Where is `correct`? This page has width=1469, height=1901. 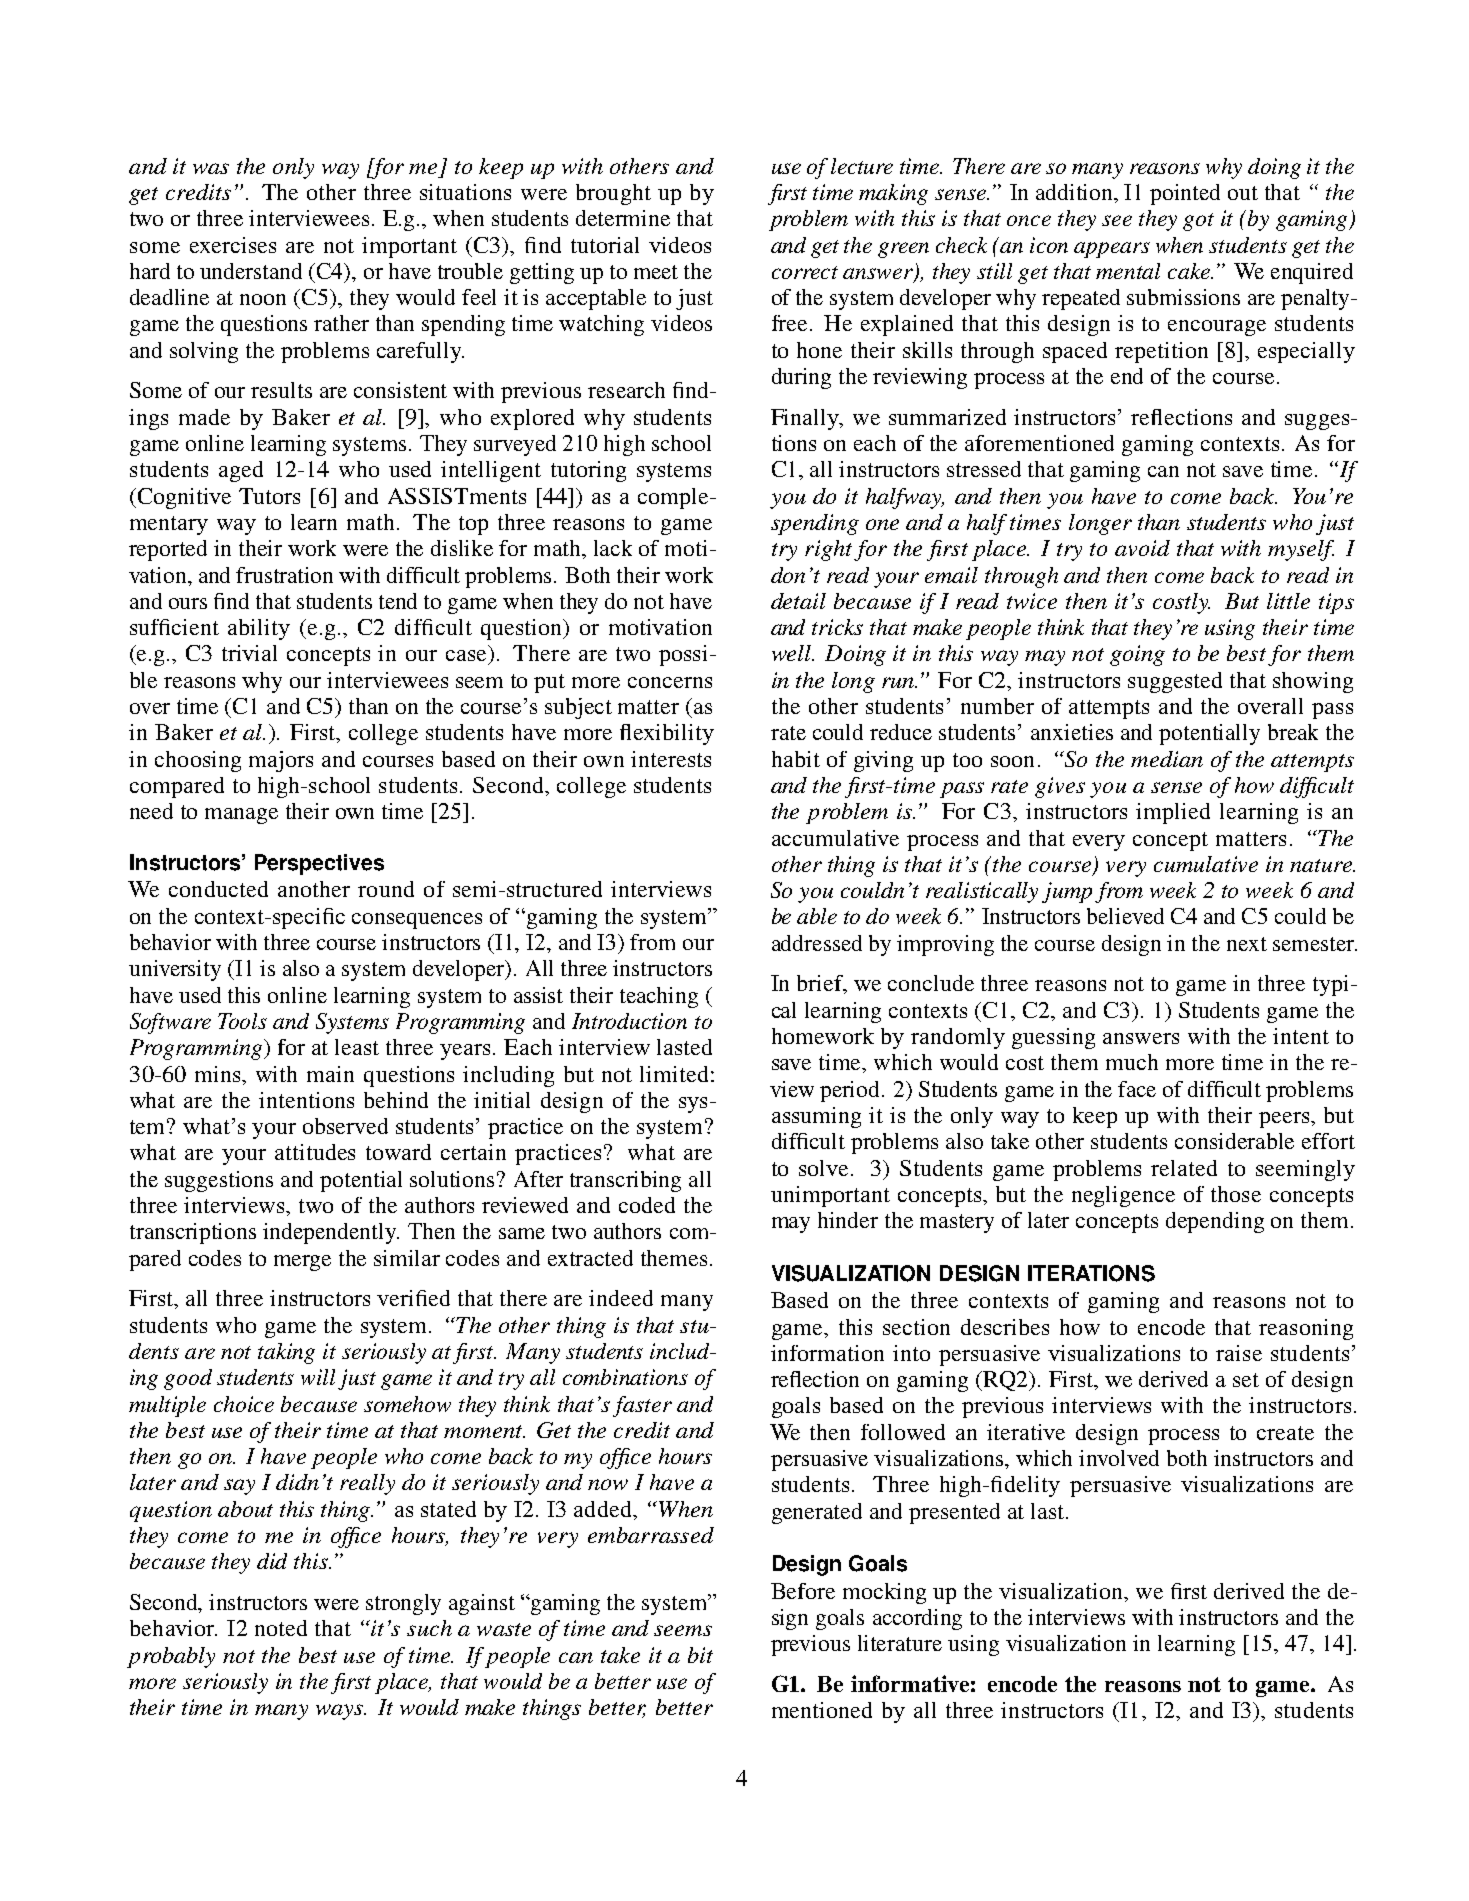
correct is located at coordinates (805, 272).
